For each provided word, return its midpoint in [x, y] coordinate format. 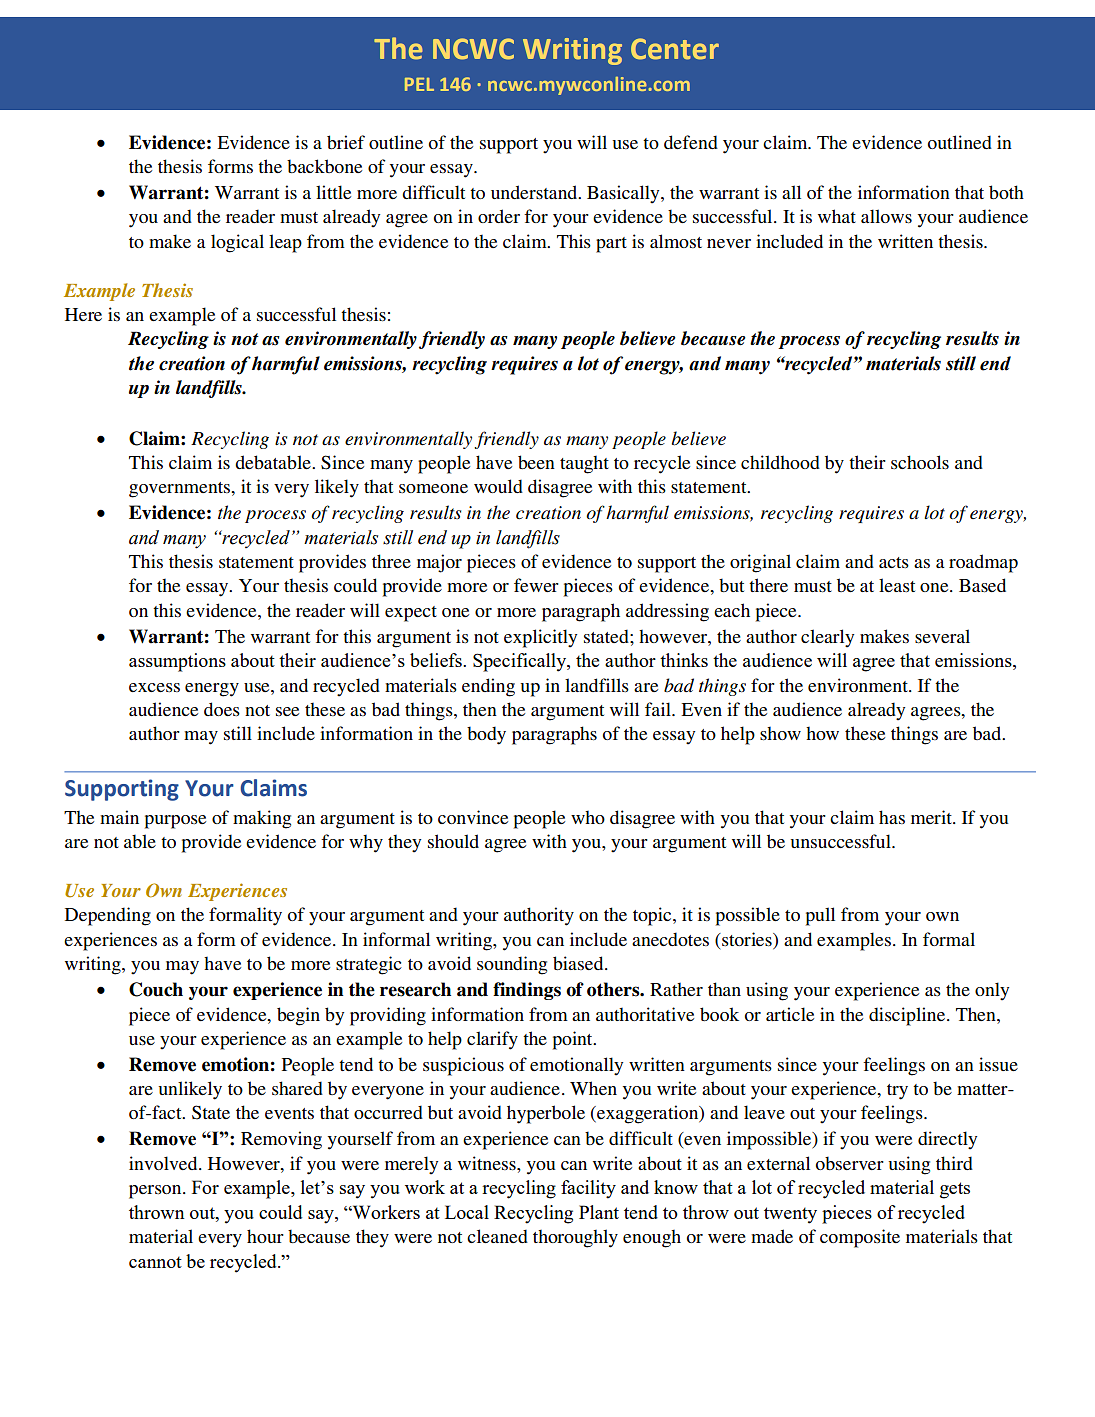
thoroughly [575, 1238]
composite [860, 1238]
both [1006, 192]
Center [675, 49]
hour [265, 1236]
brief [346, 142]
